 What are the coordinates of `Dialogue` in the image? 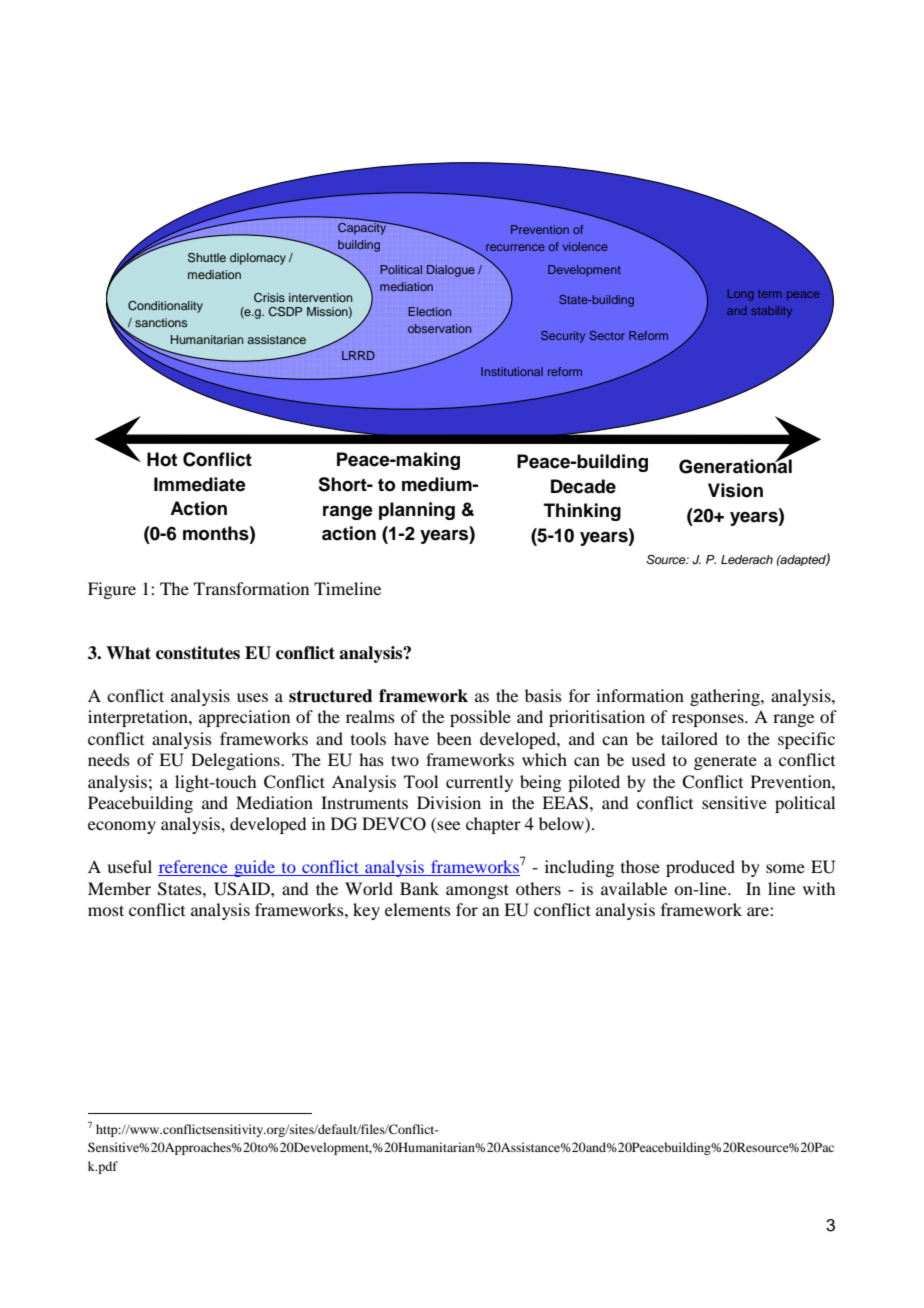 It's located at (451, 271).
